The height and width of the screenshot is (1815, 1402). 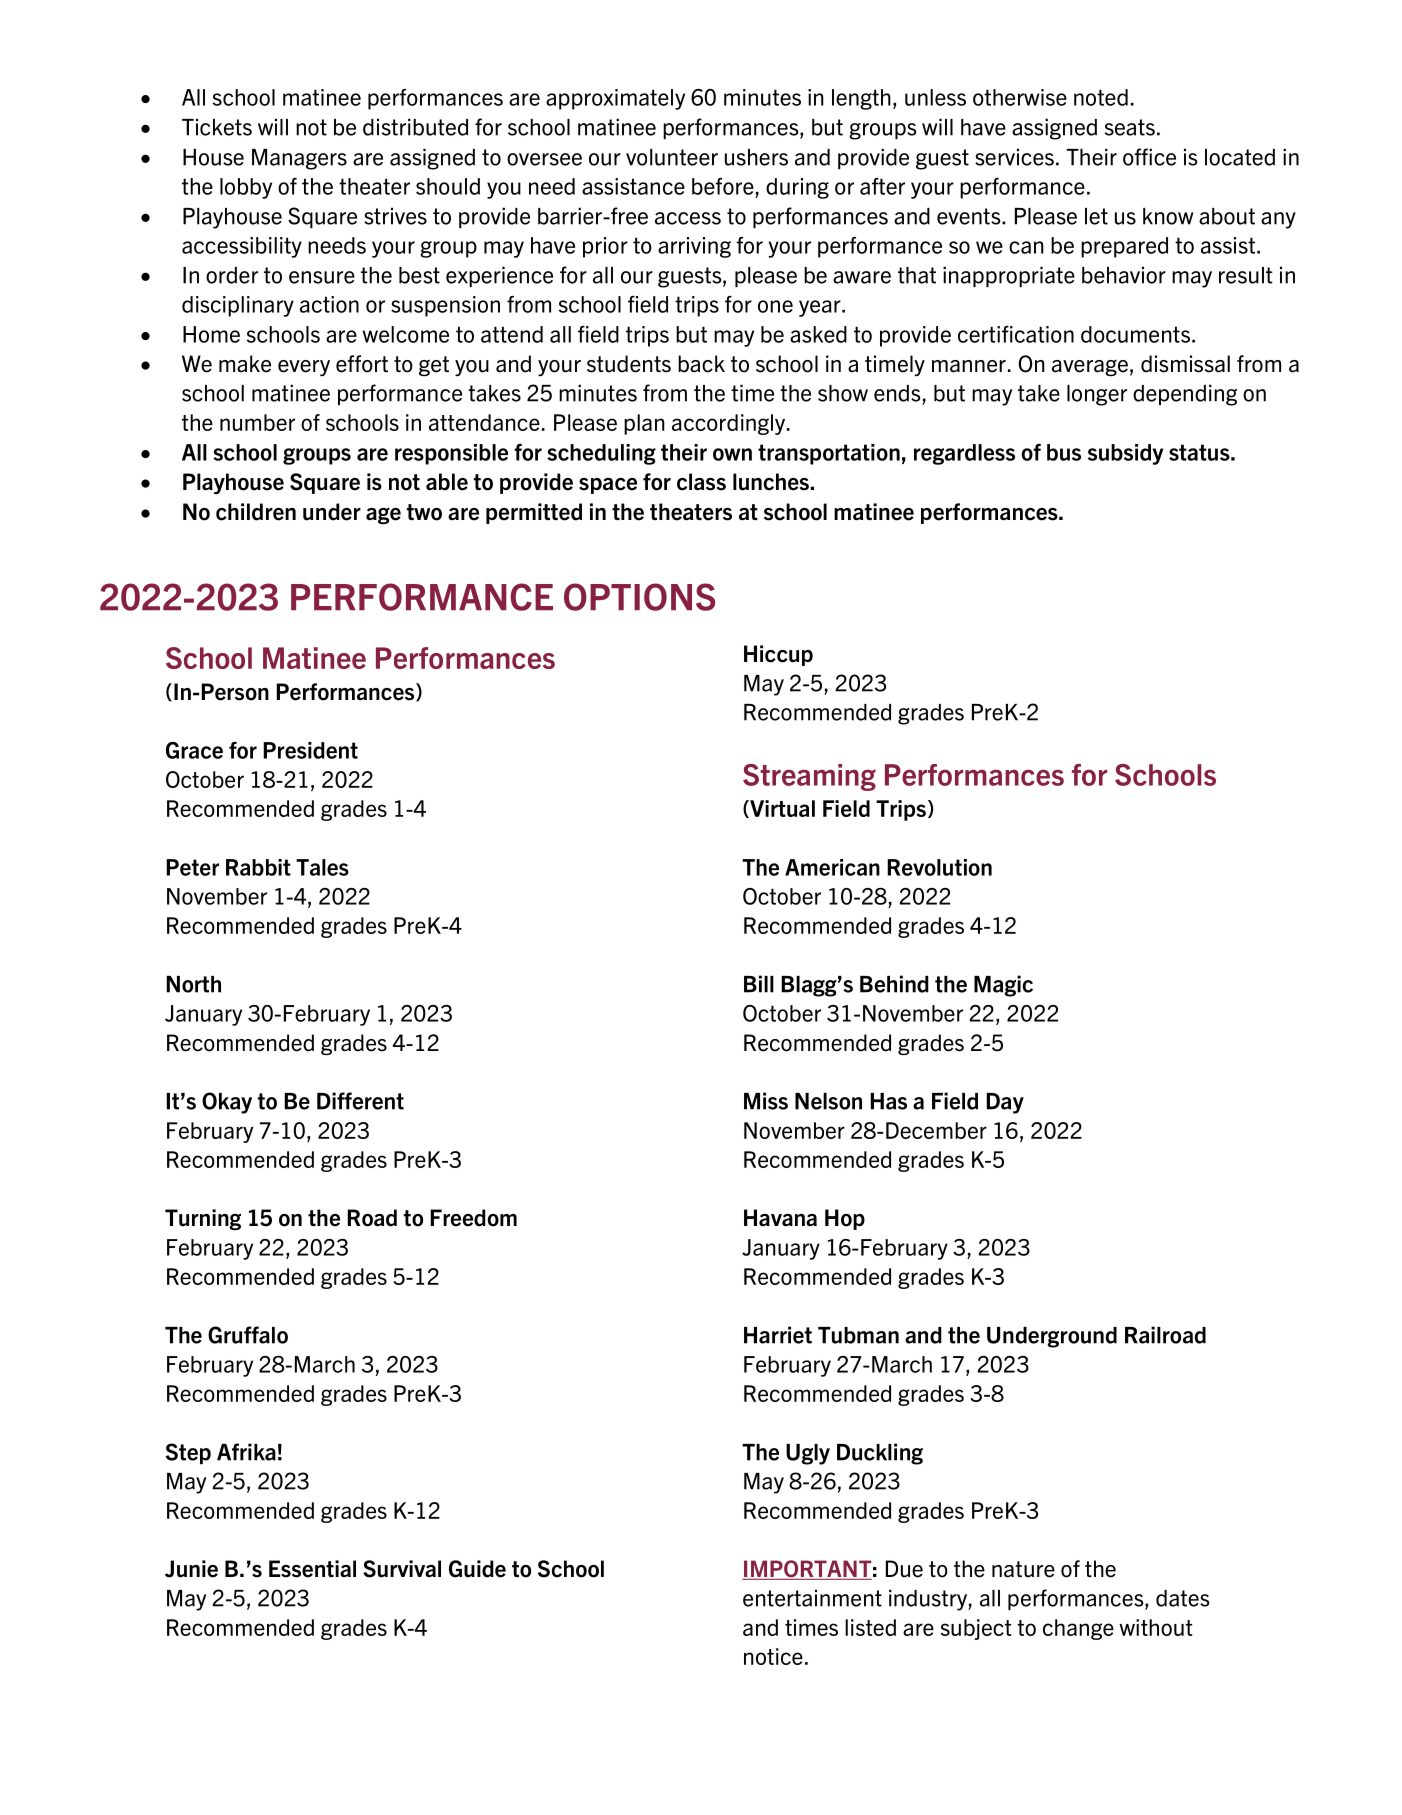 What do you see at coordinates (256, 512) in the screenshot?
I see `children` at bounding box center [256, 512].
